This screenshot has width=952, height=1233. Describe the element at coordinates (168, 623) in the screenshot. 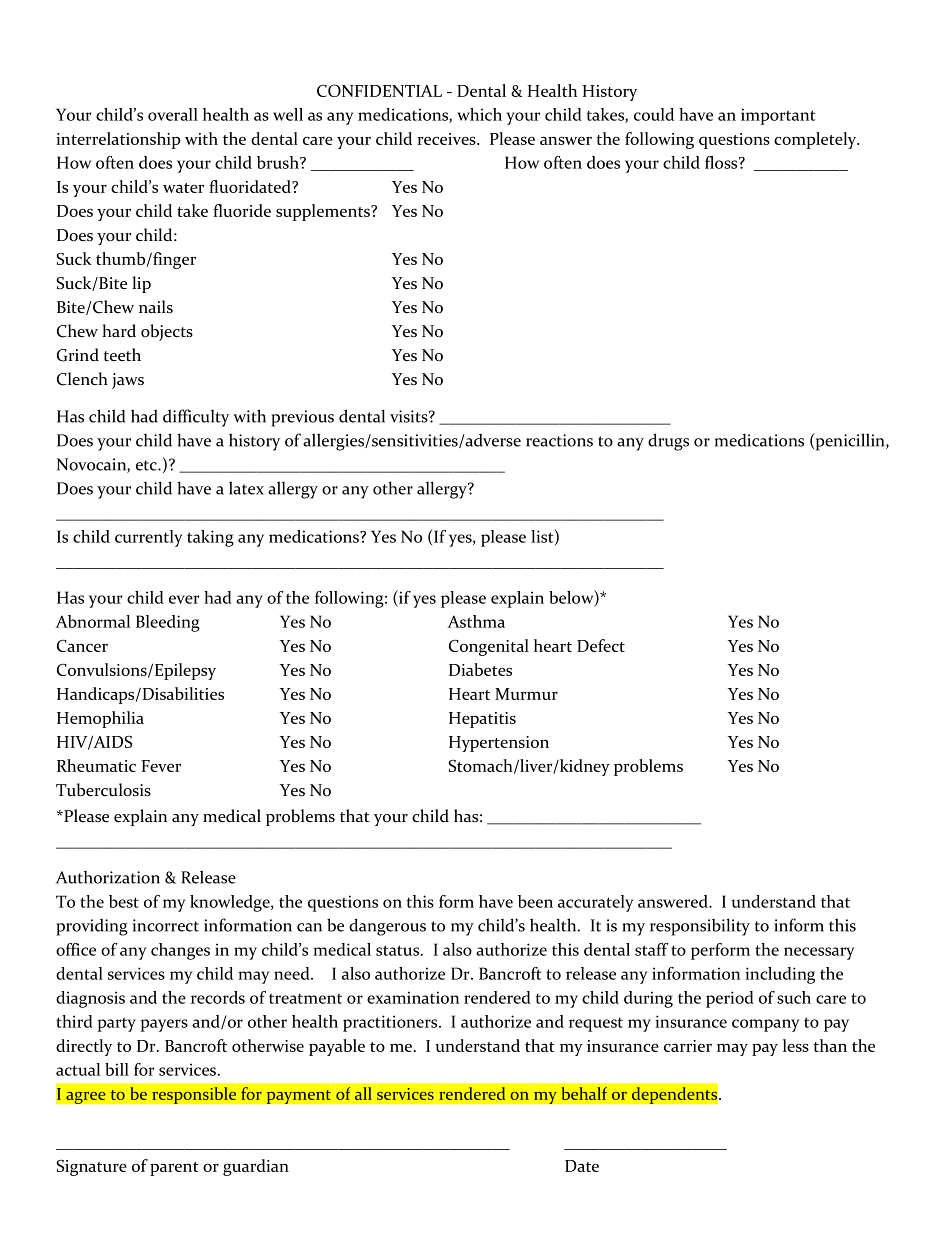

I see `Bleeding` at that location.
